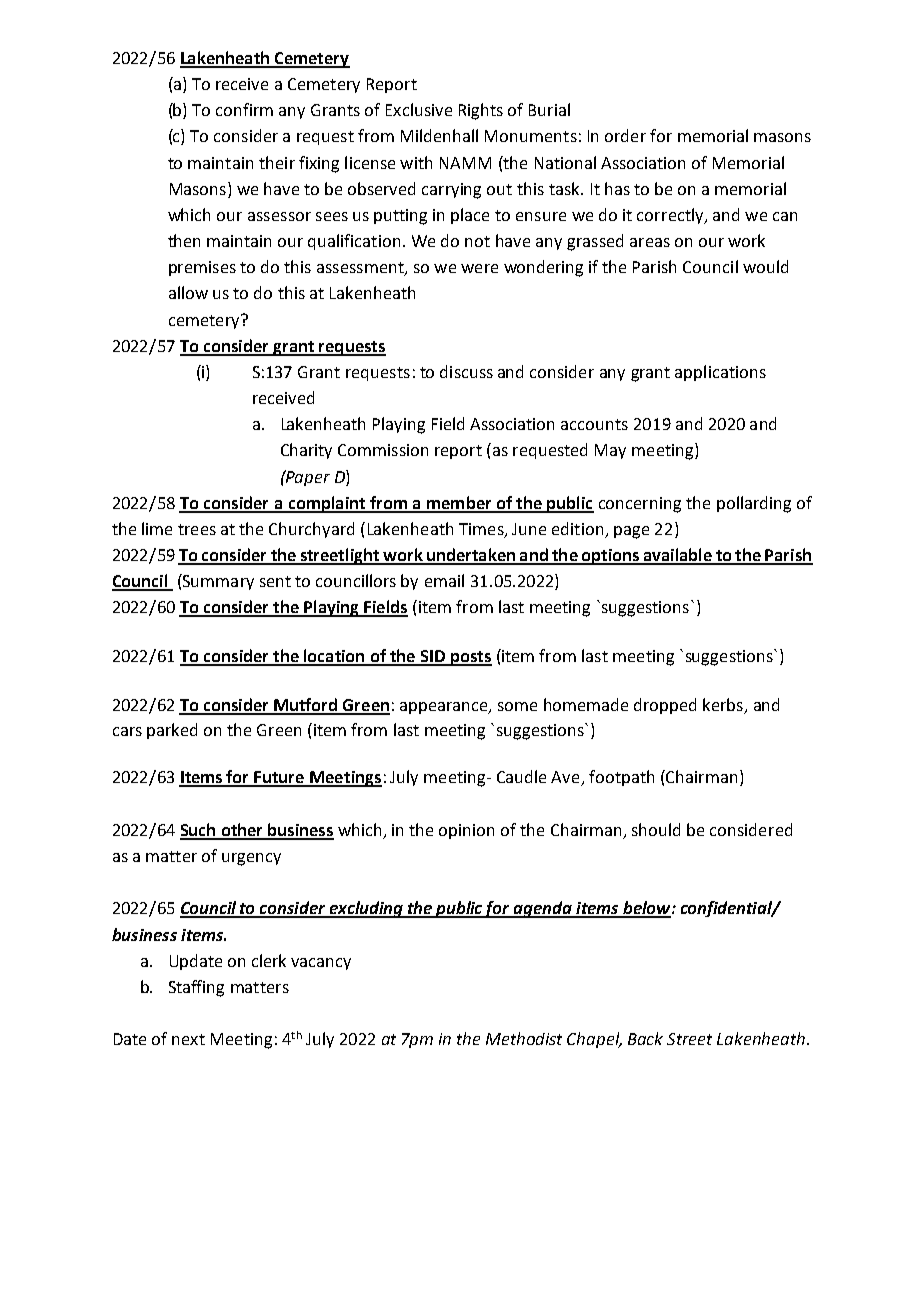 This image has width=924, height=1308. Describe the element at coordinates (677, 556) in the image. I see `available` at that location.
